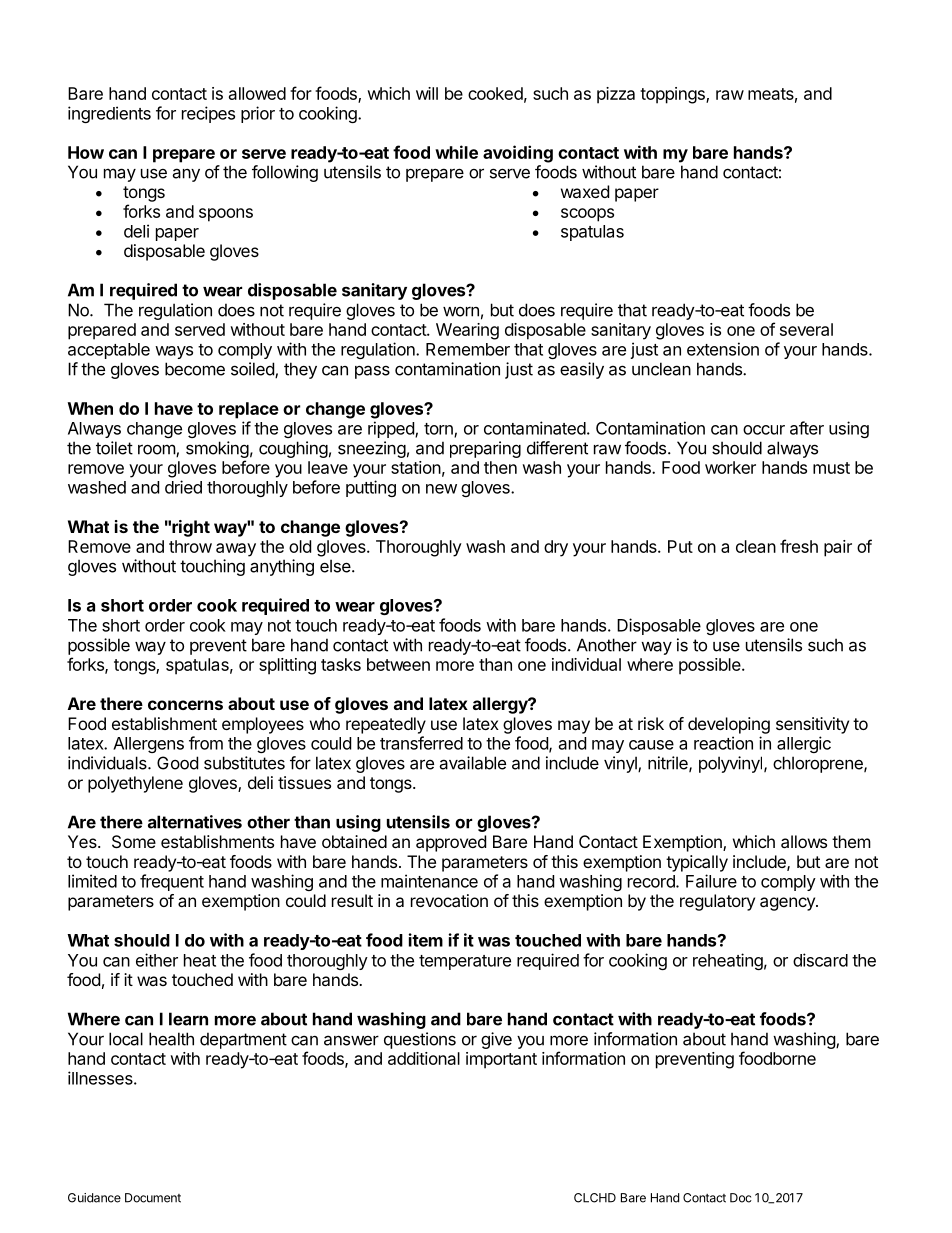 This document has width=952, height=1233. I want to click on recipes, so click(208, 114).
